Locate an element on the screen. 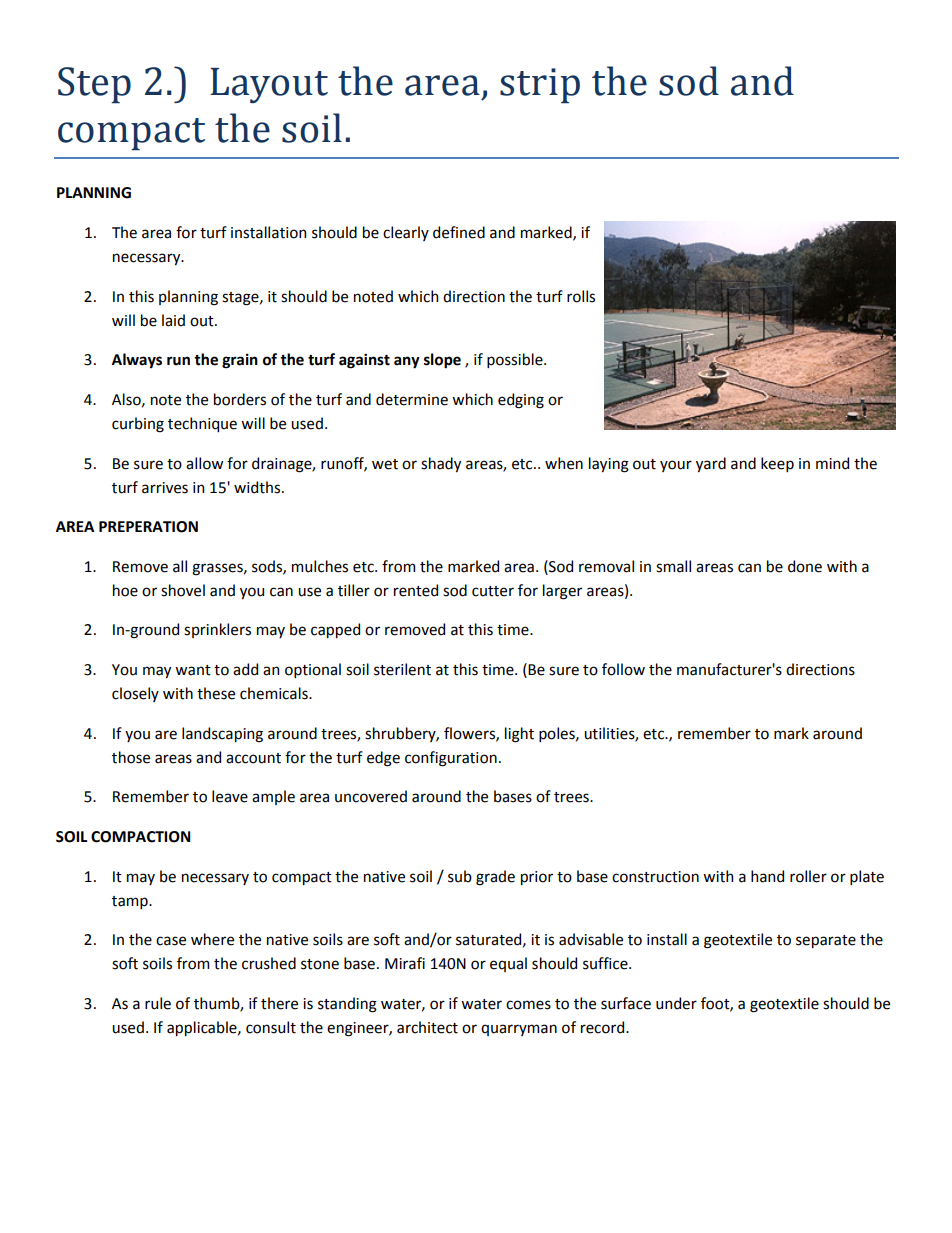  rolls is located at coordinates (581, 296).
